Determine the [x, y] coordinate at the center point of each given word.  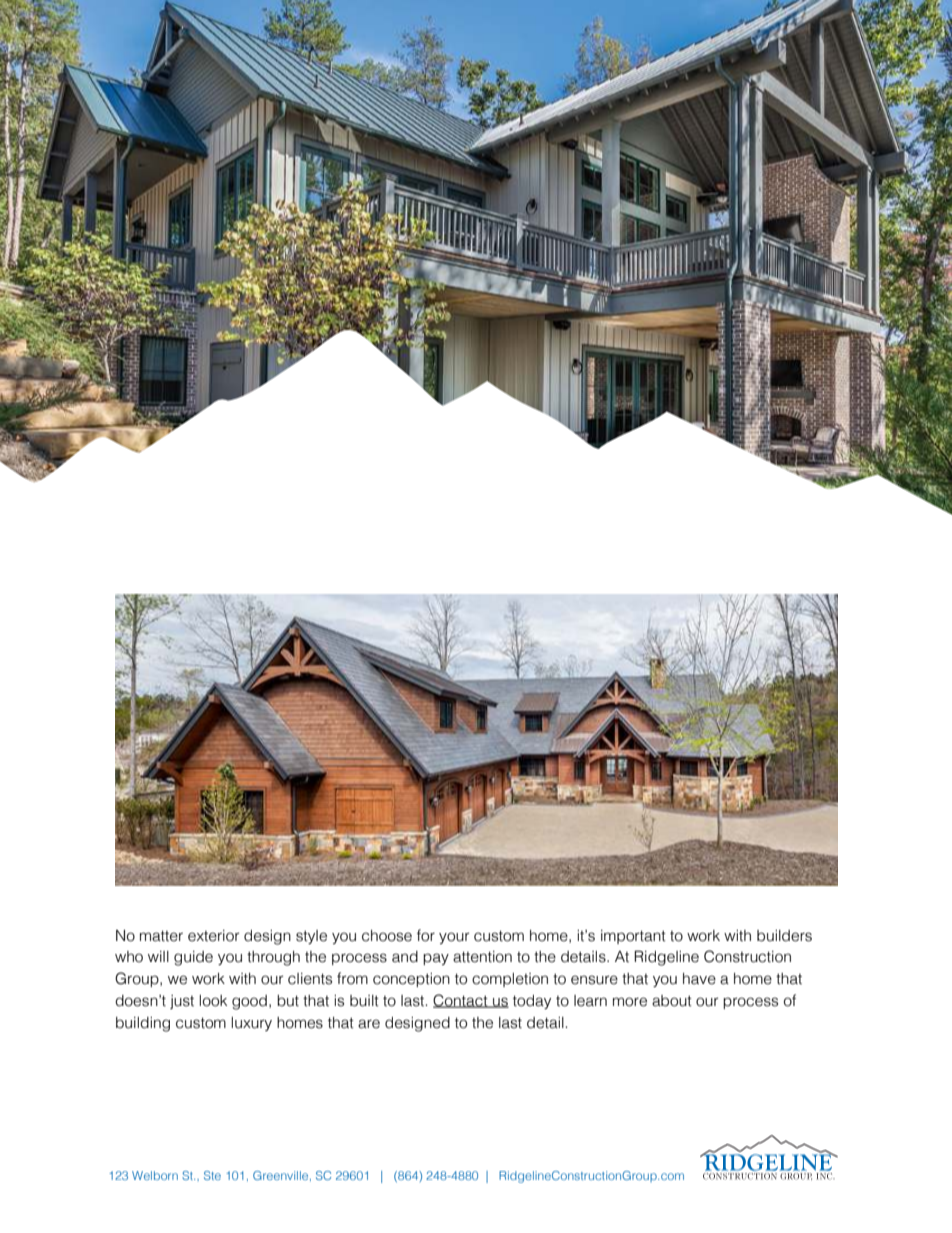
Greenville [282, 1176]
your [454, 938]
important [633, 937]
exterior [213, 936]
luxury [251, 1024]
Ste [212, 1175]
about [672, 1001]
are [369, 1024]
